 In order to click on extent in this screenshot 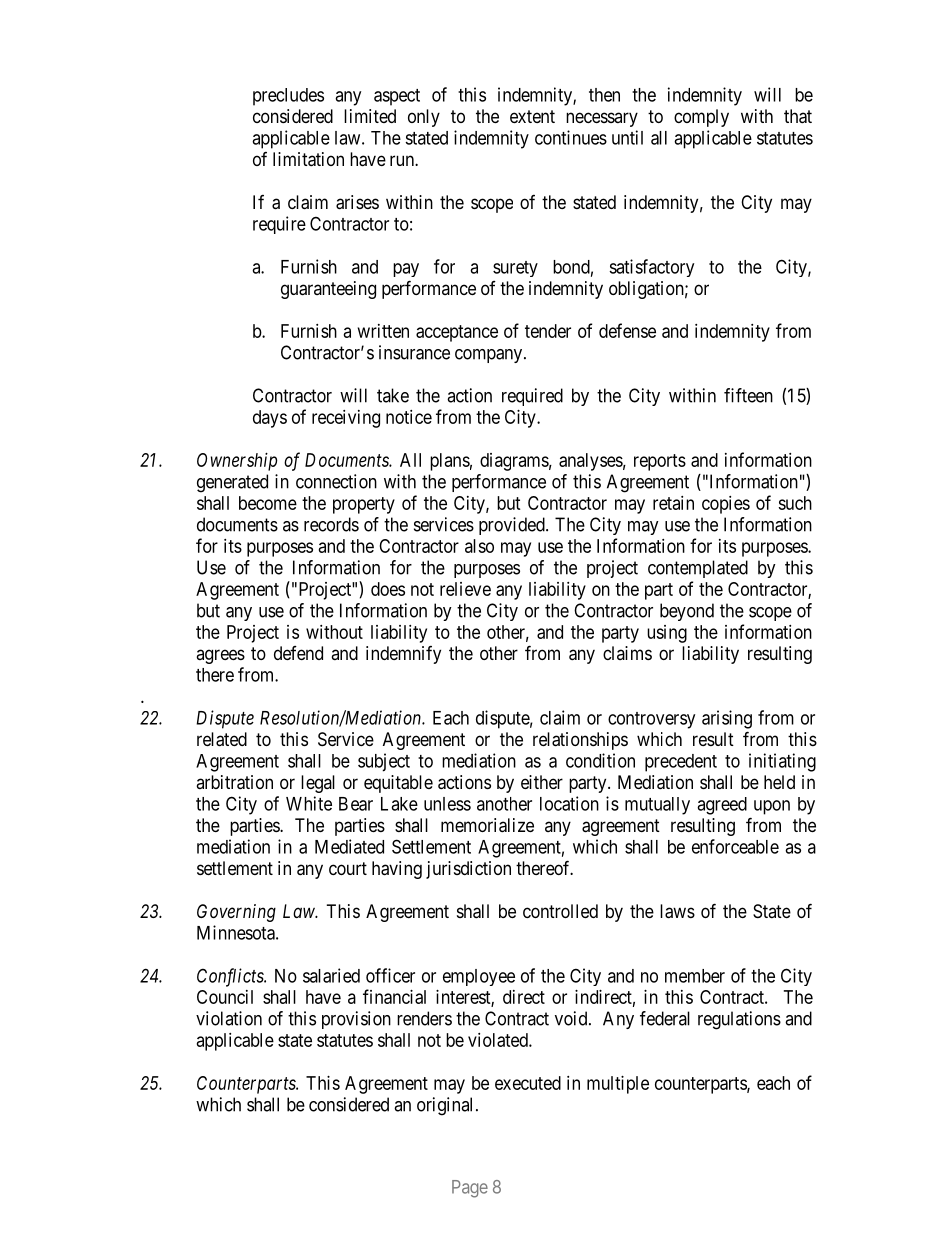, I will do `click(532, 116)`.
